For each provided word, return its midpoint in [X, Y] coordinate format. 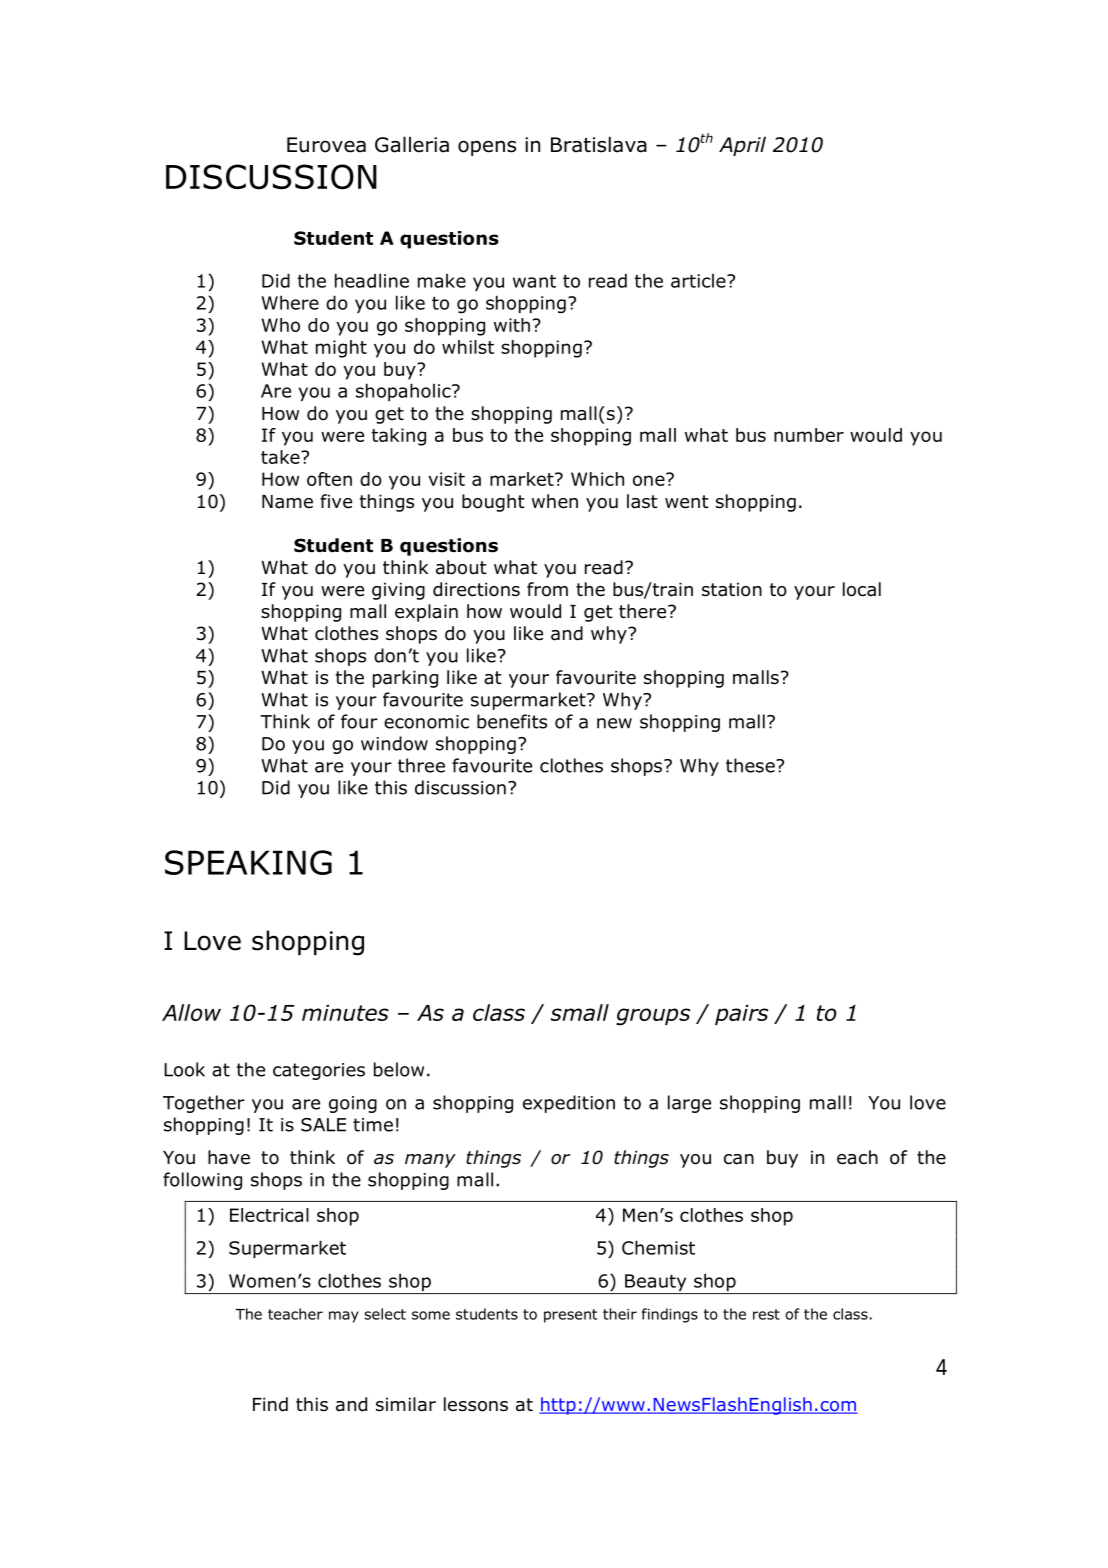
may [344, 1317]
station [732, 589]
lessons [476, 1404]
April [742, 146]
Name [287, 502]
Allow [191, 1012]
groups [653, 1017]
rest [766, 1314]
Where [290, 302]
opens [487, 148]
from [547, 589]
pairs [741, 1015]
